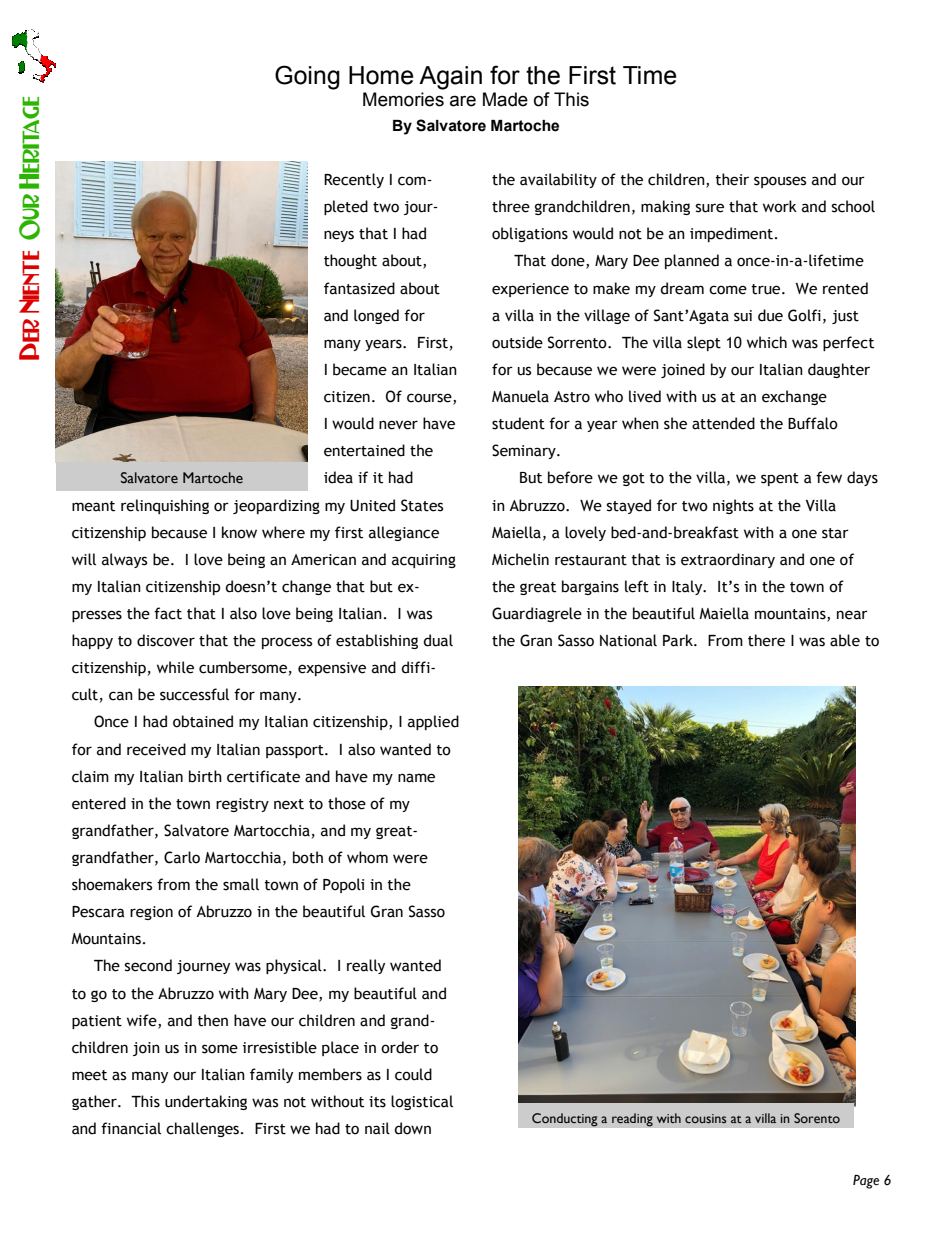  Describe the element at coordinates (307, 77) in the screenshot. I see `Going` at that location.
